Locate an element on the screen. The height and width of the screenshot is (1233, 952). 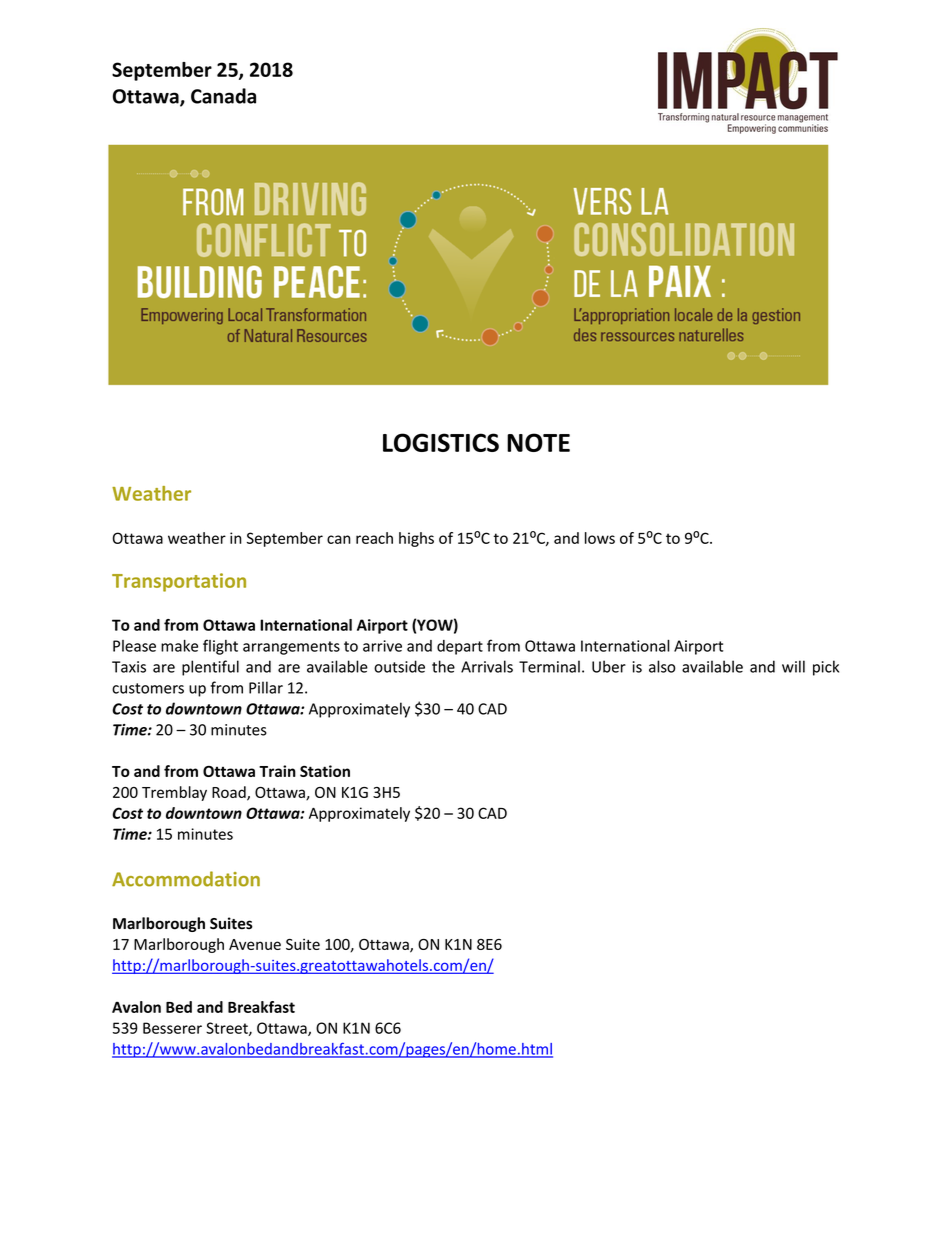
Avenue is located at coordinates (255, 944).
